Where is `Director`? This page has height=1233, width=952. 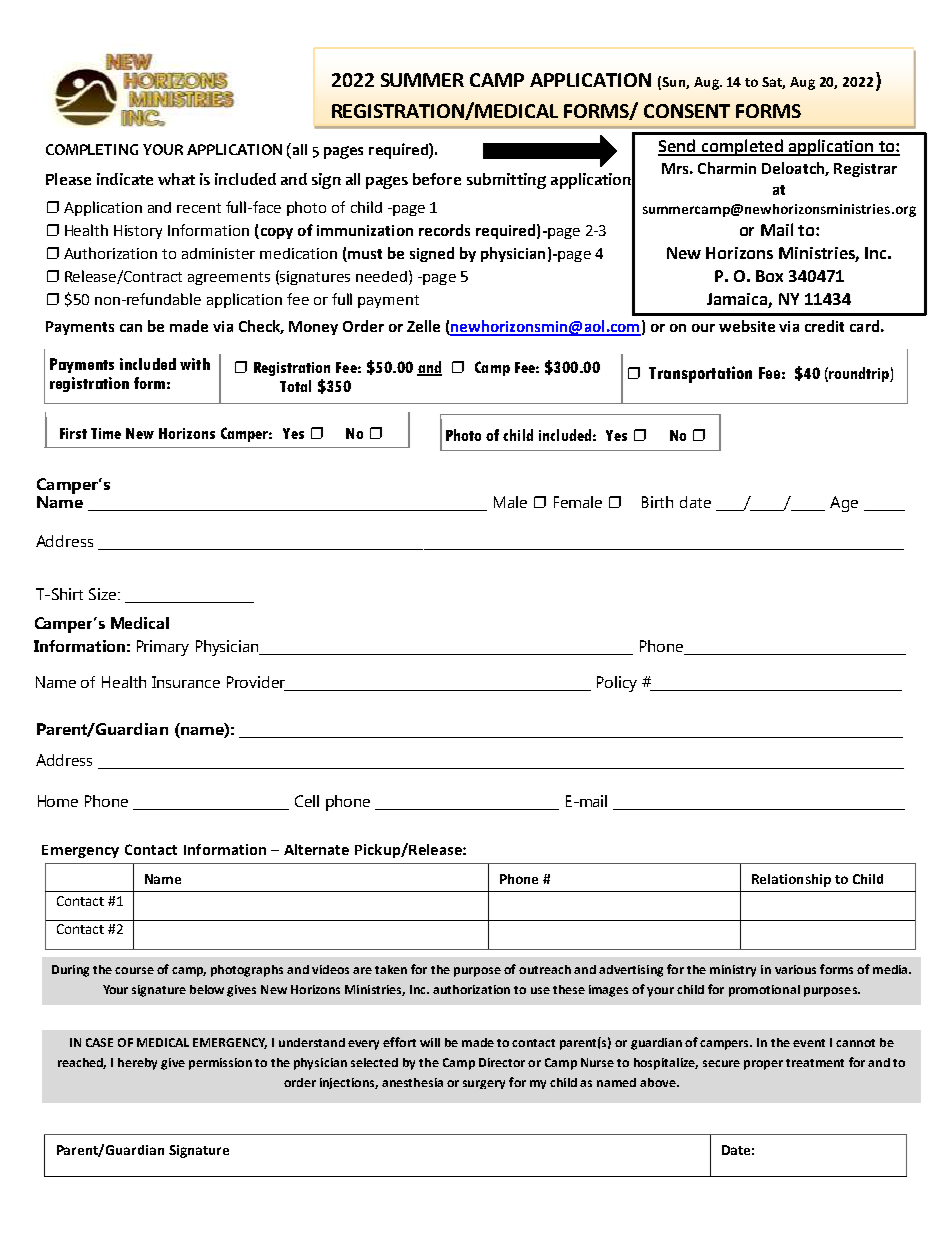
Director is located at coordinates (502, 1062).
